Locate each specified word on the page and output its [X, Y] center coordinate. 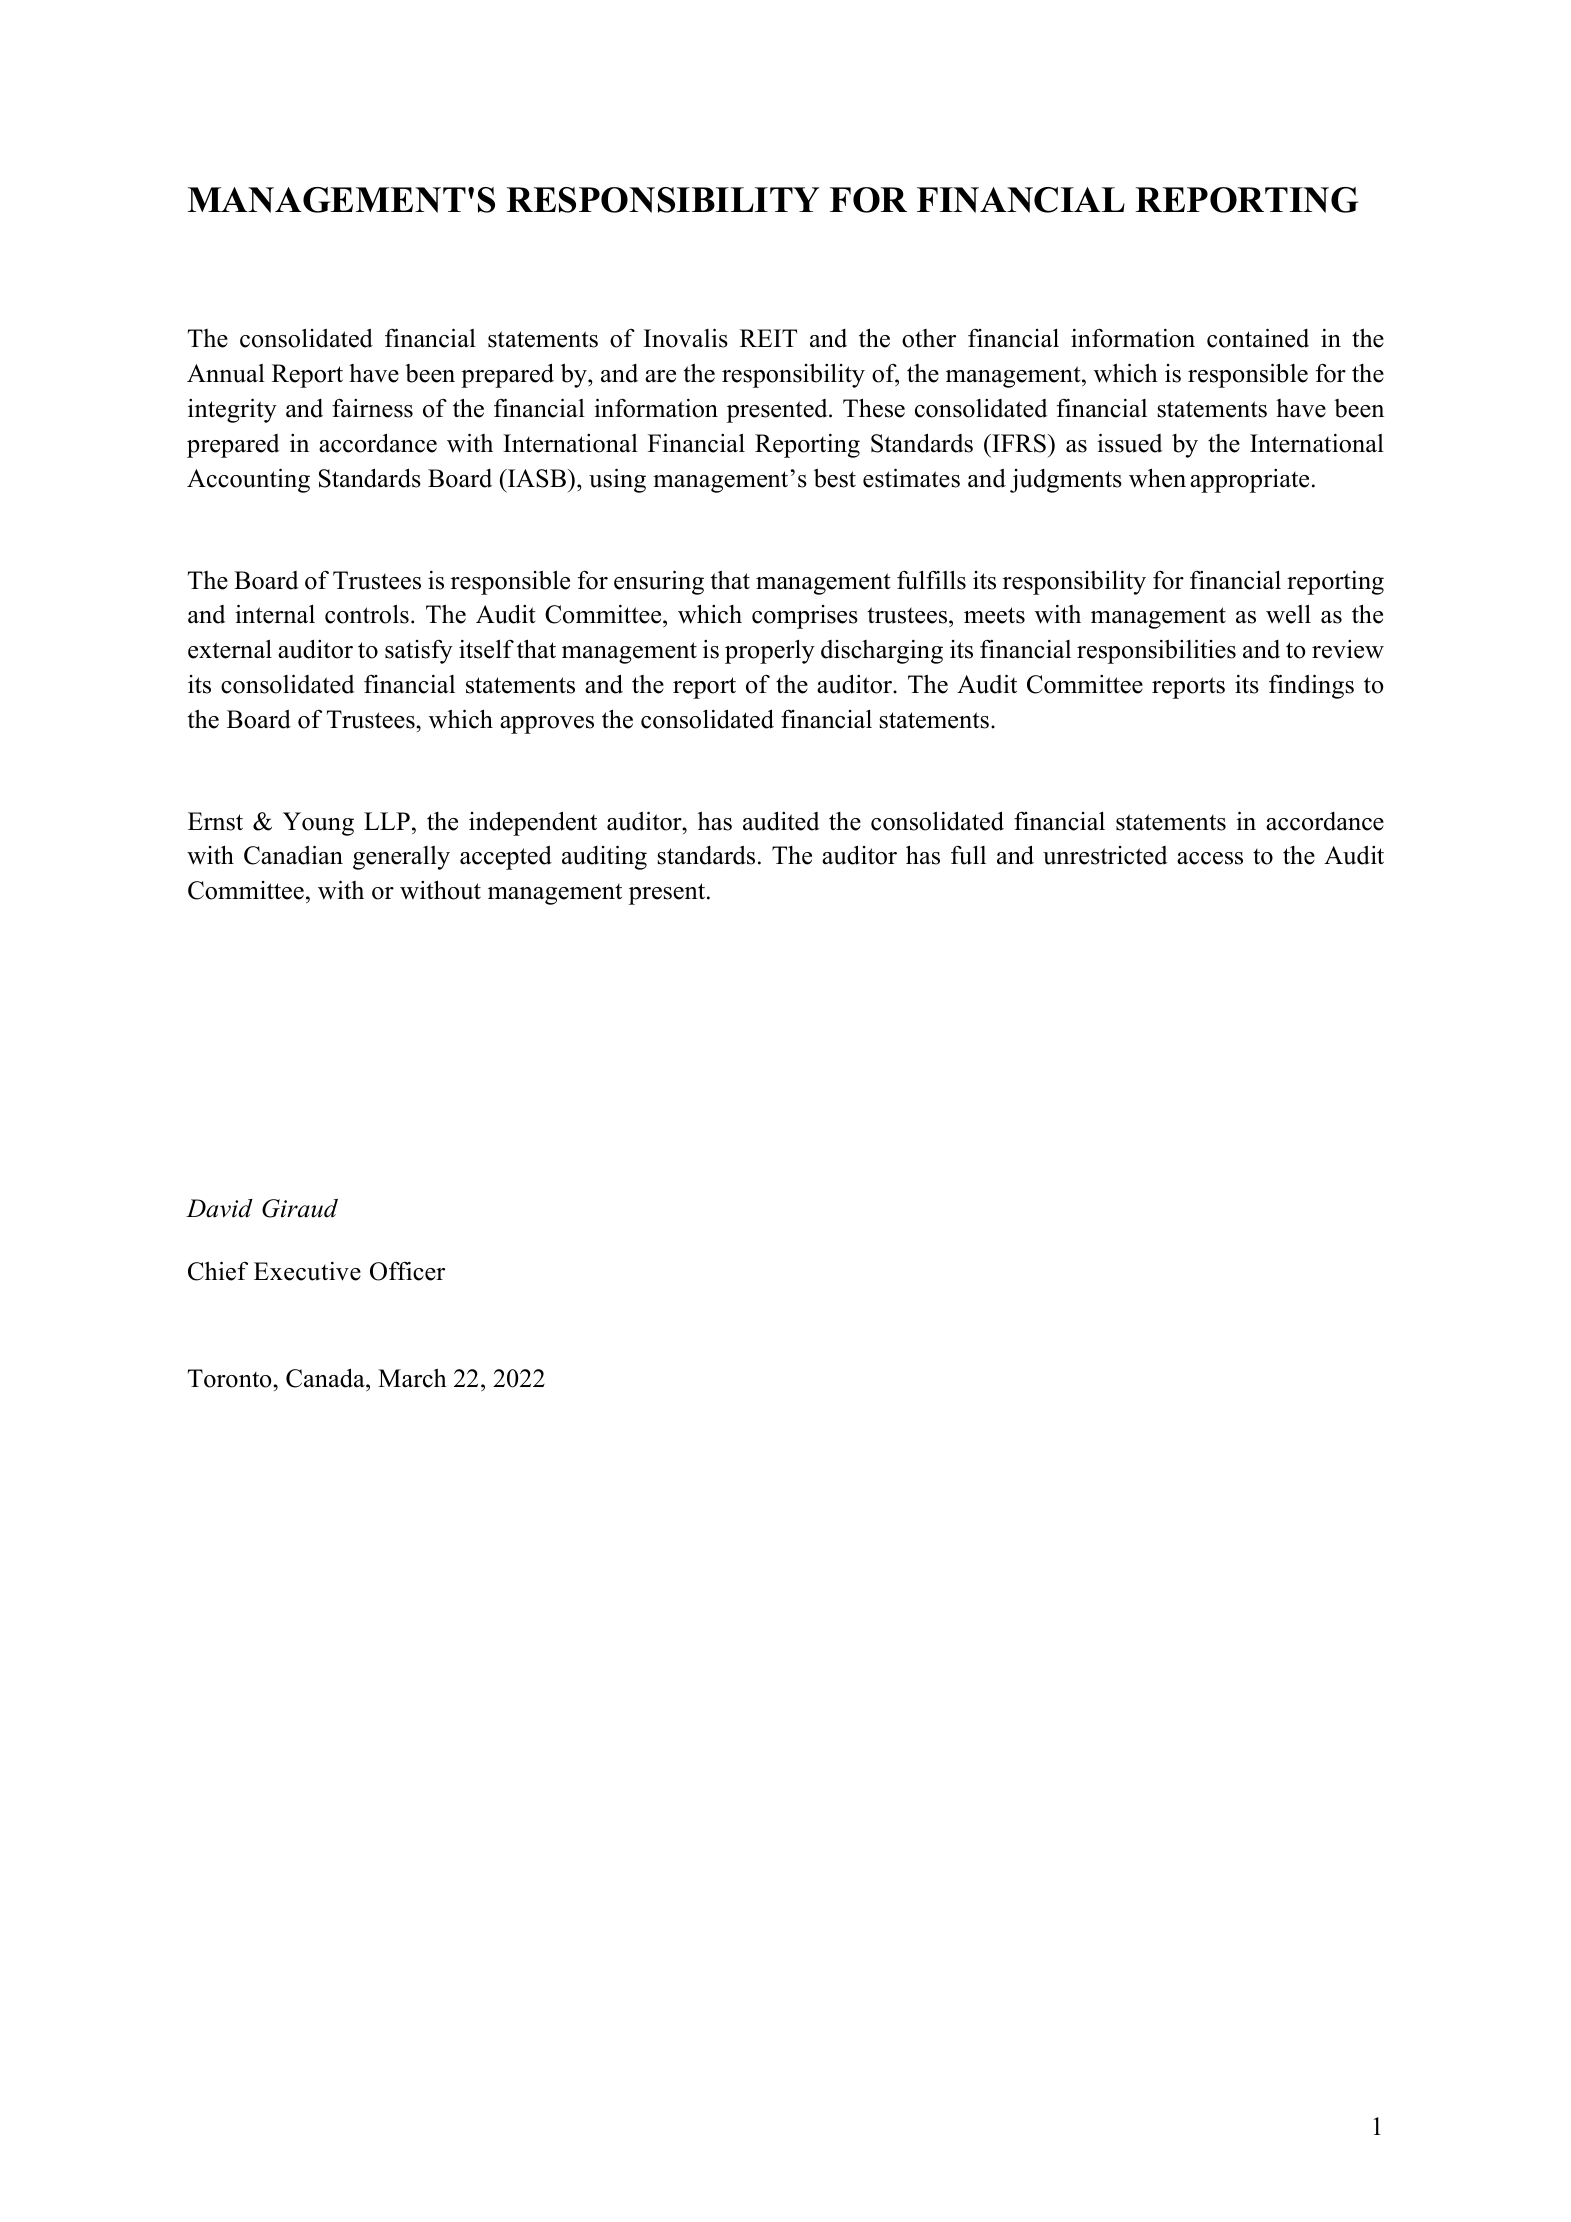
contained [1258, 338]
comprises [805, 617]
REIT [768, 338]
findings [1311, 686]
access [1210, 858]
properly [770, 652]
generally [401, 858]
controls [367, 614]
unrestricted [1105, 855]
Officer [407, 1271]
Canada [326, 1378]
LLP [387, 821]
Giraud [300, 1208]
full [968, 855]
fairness [372, 408]
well [1288, 614]
